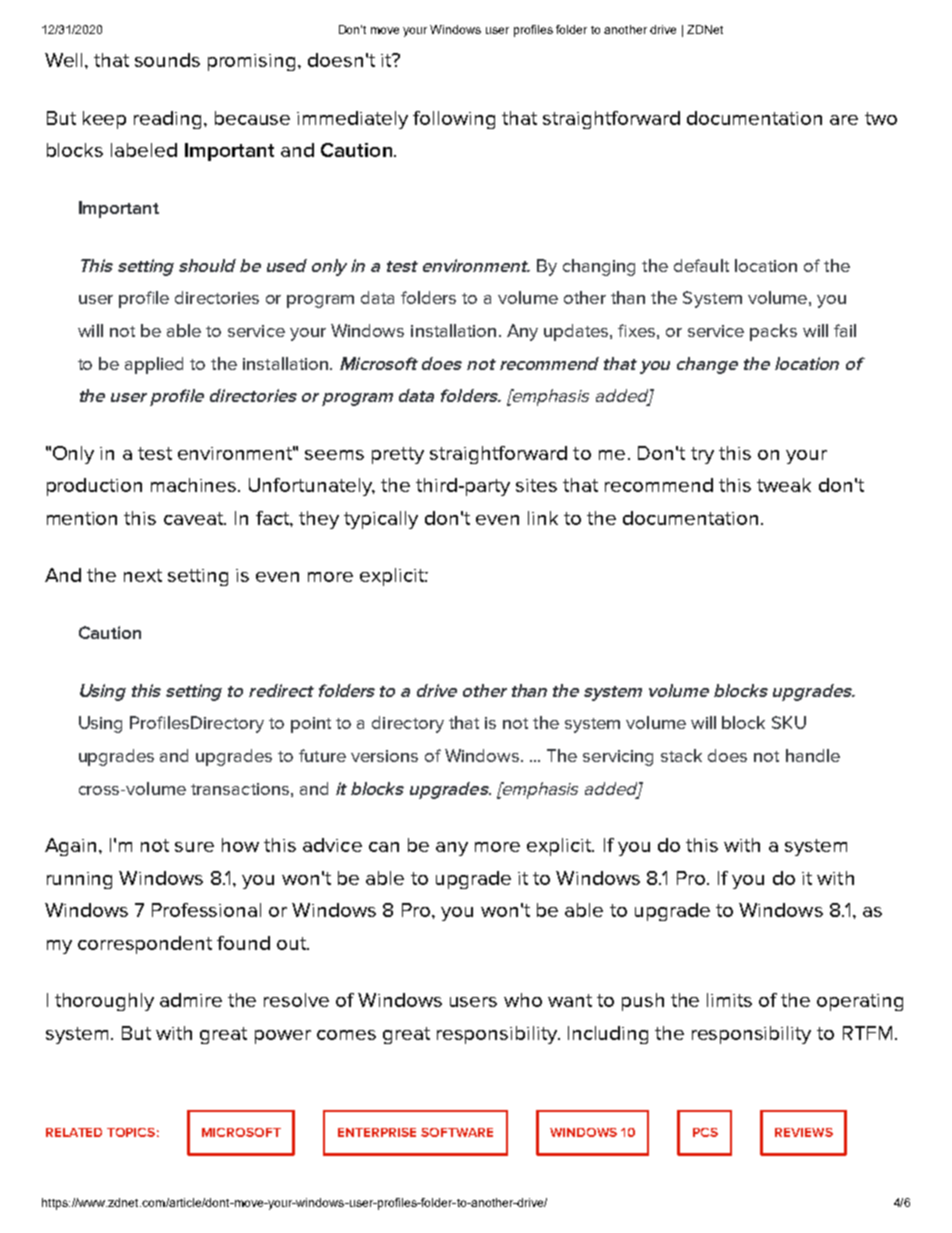 The image size is (952, 1233). Describe the element at coordinates (74, 1132) in the screenshot. I see `RELATED` at that location.
